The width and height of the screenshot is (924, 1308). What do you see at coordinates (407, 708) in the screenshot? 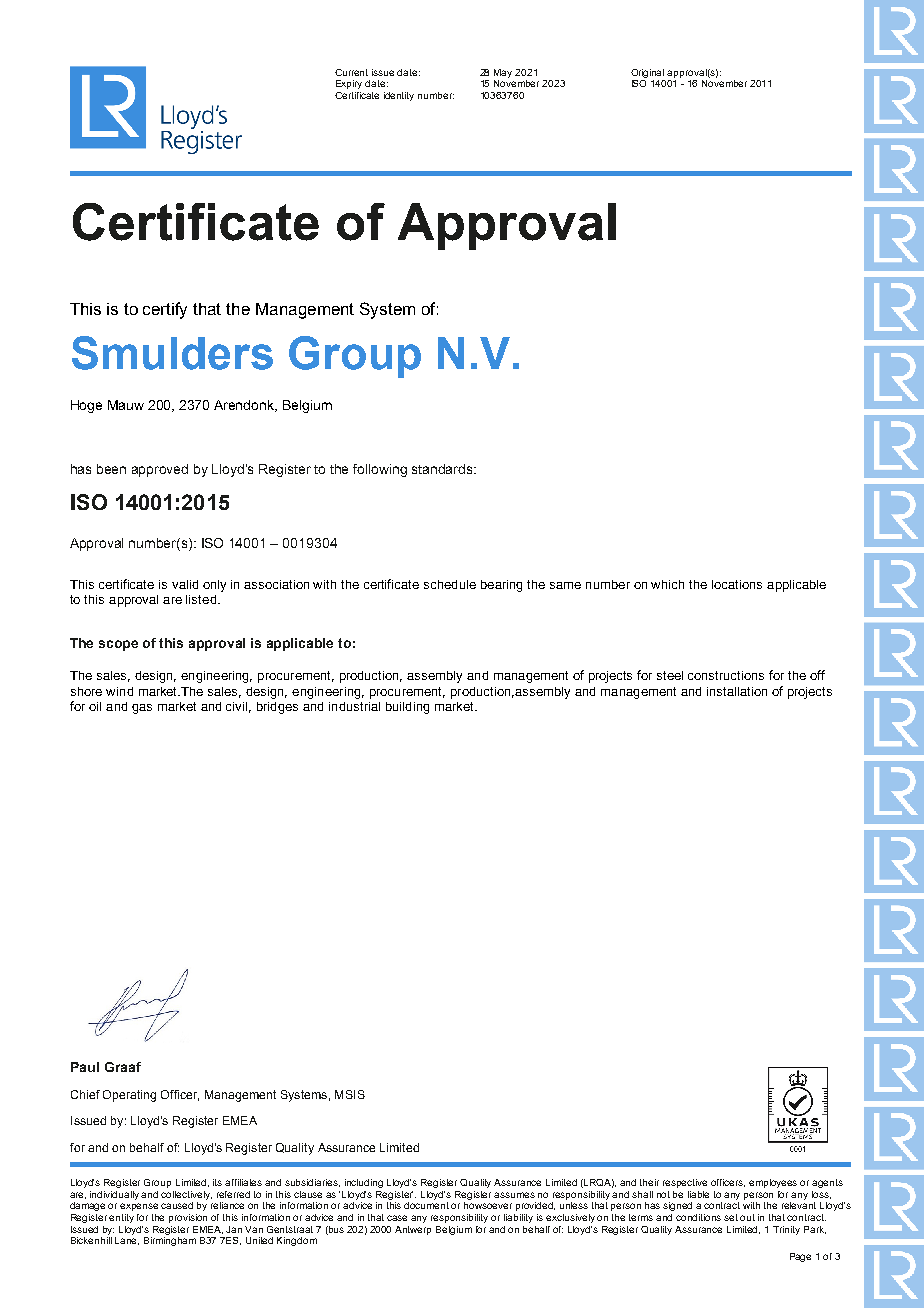
I see `building` at bounding box center [407, 708].
